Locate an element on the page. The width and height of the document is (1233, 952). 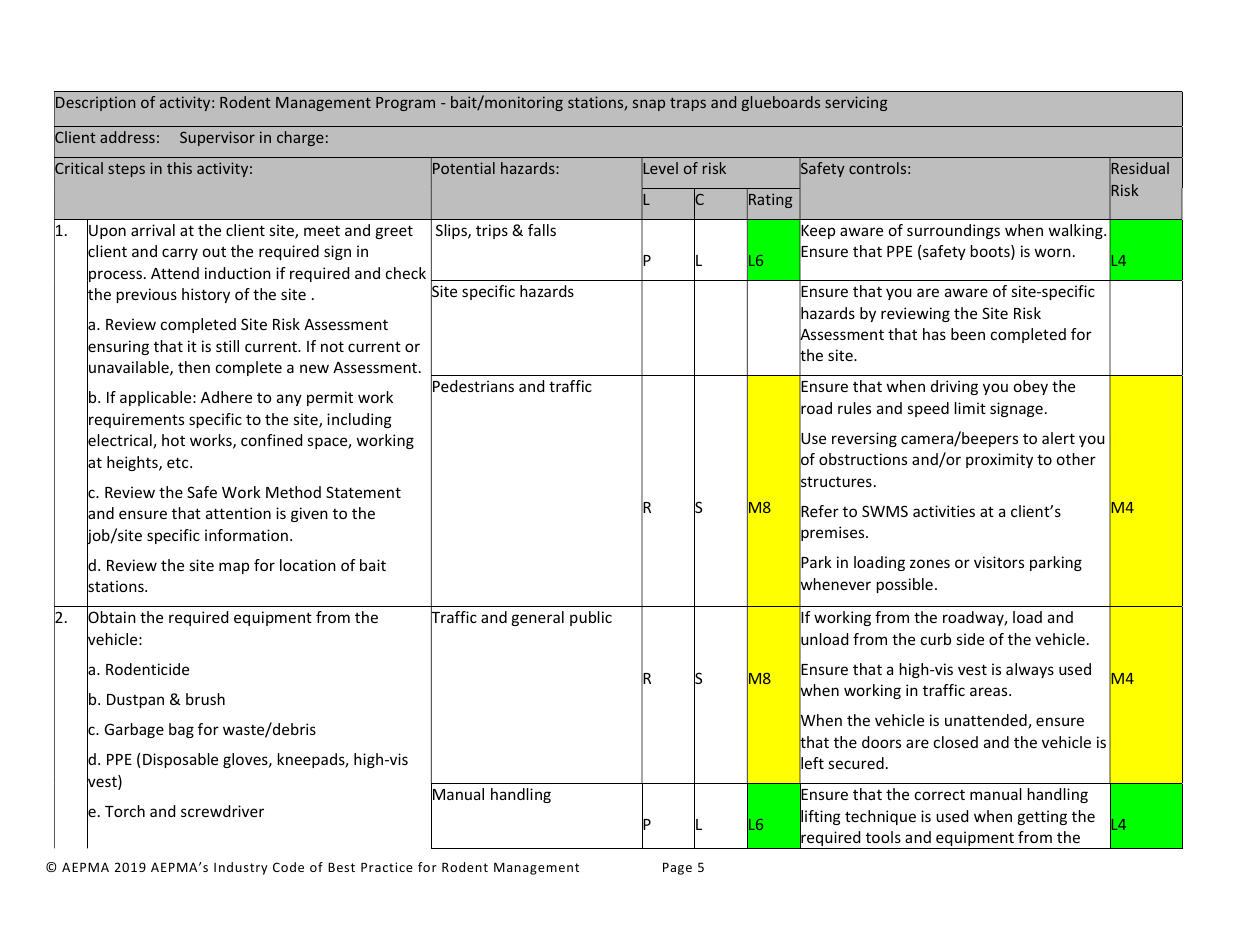
activities is located at coordinates (944, 511).
